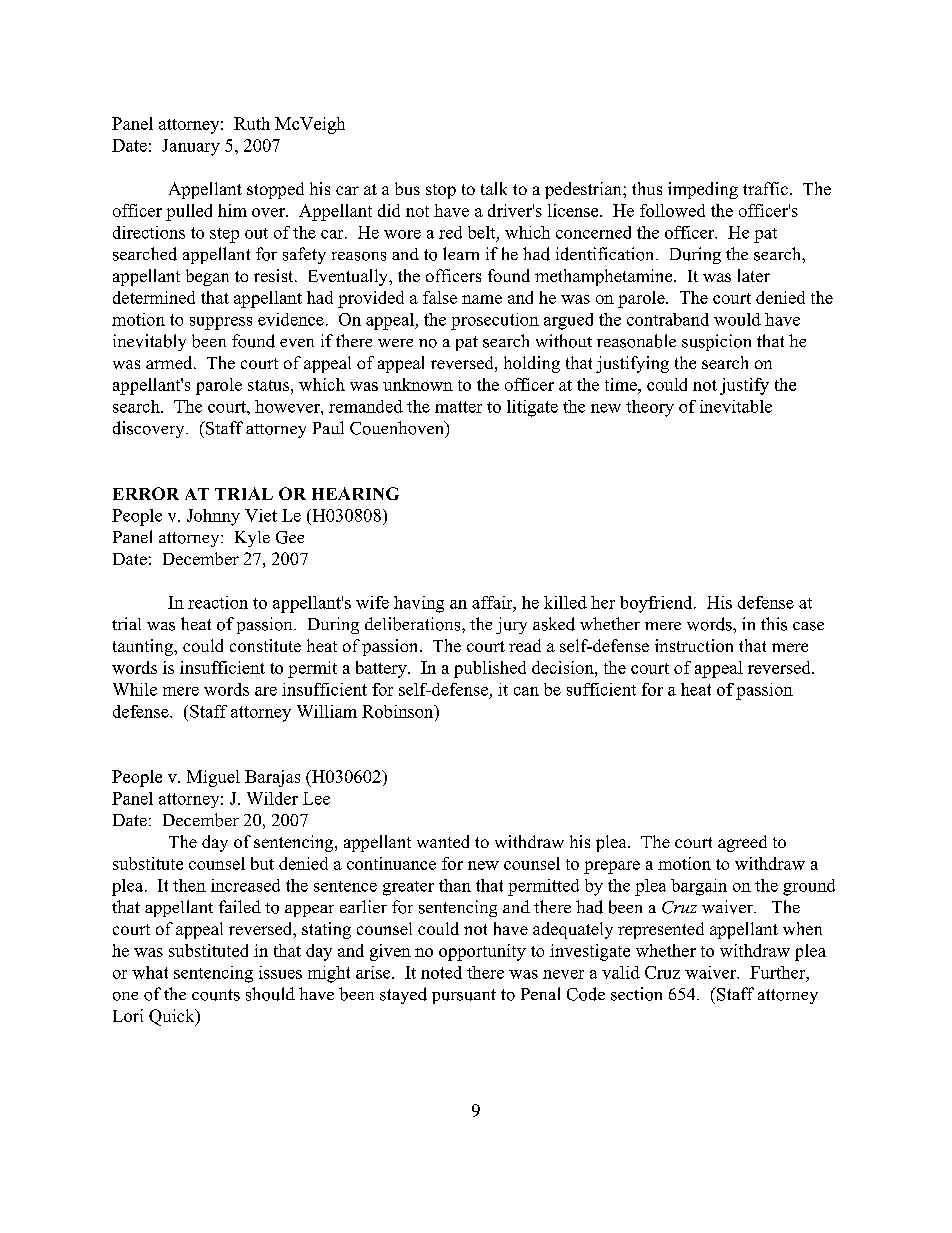  Describe the element at coordinates (191, 147) in the image. I see `January` at that location.
